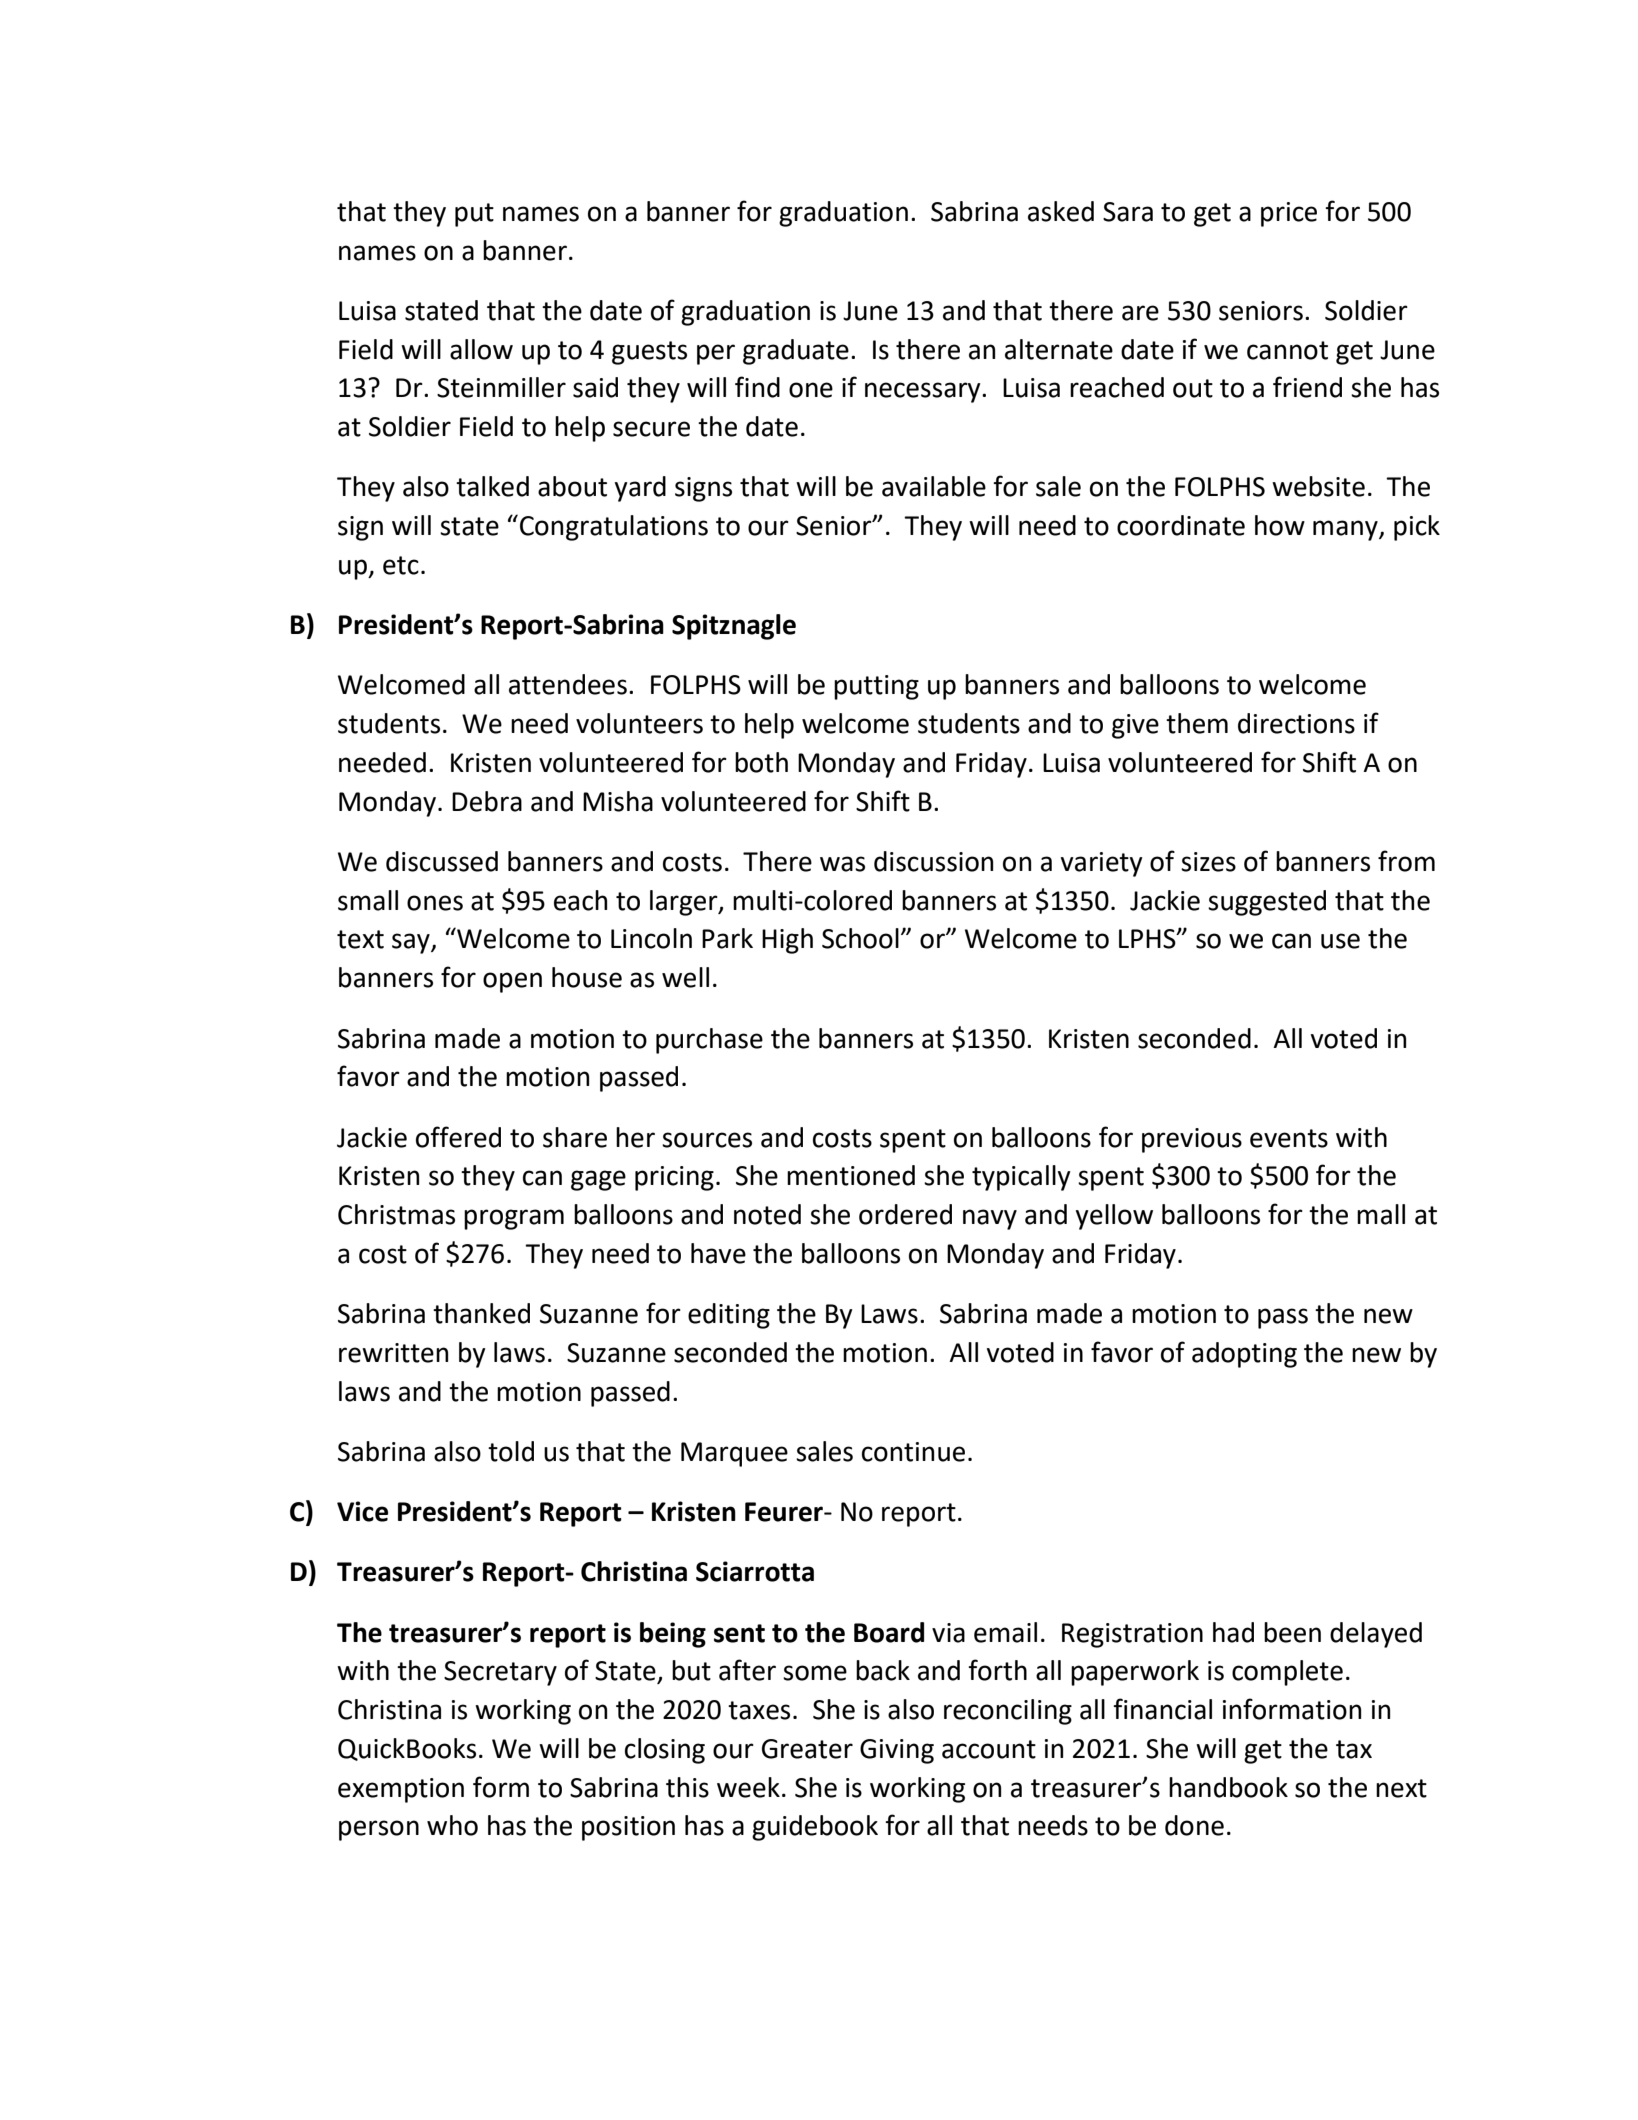  I want to click on allow, so click(481, 349).
